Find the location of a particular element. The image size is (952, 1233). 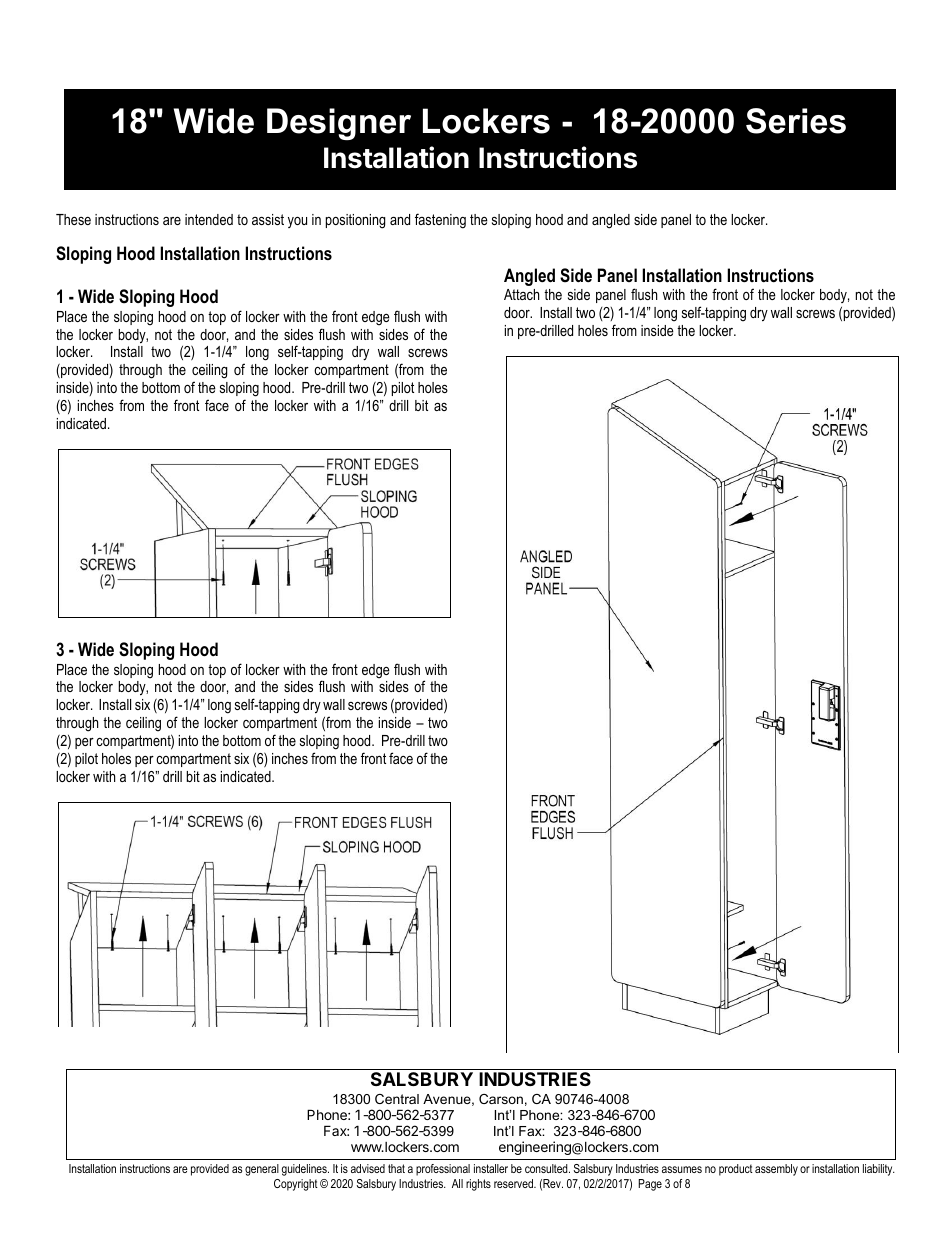

you is located at coordinates (297, 222).
